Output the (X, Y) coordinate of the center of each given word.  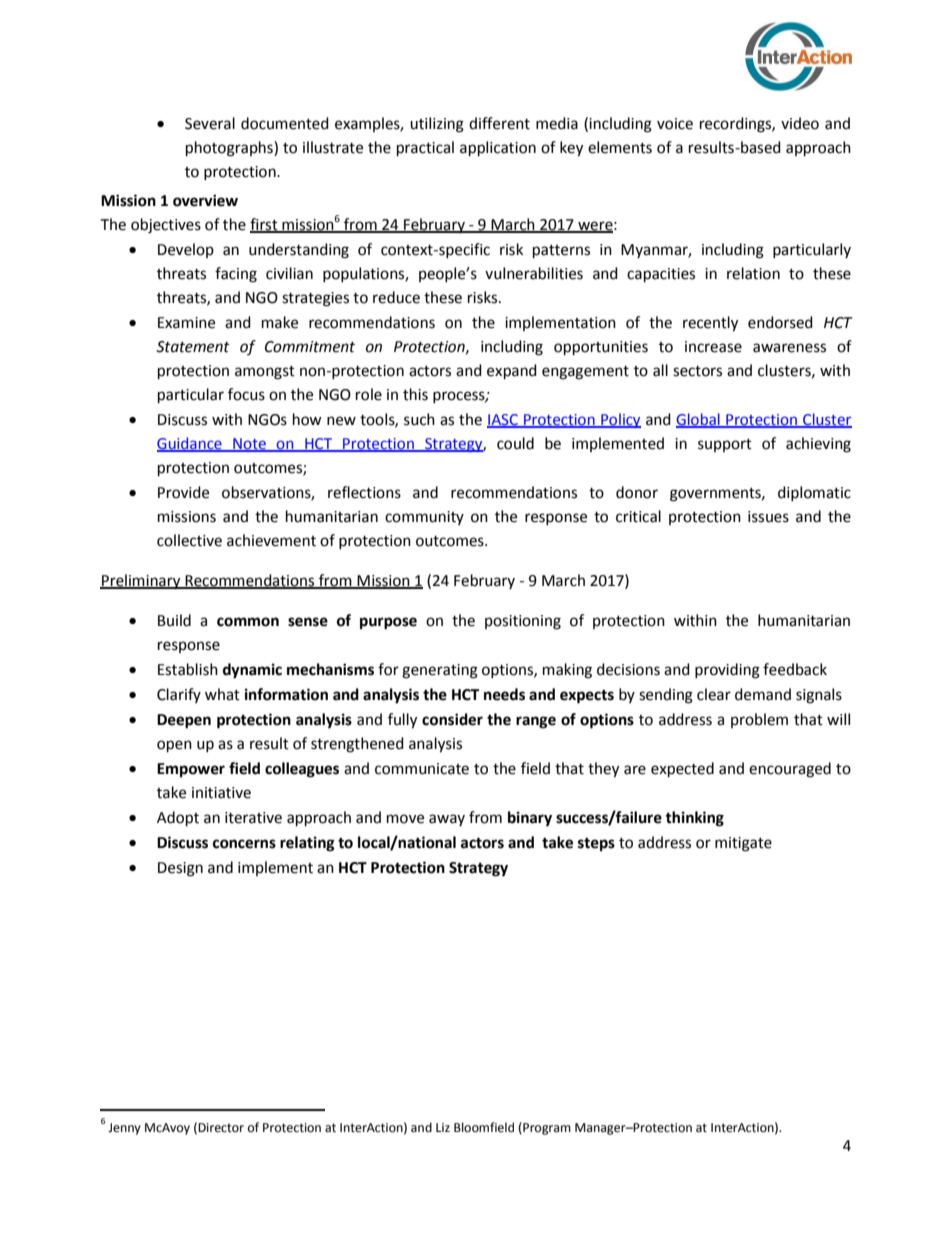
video (800, 123)
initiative (221, 793)
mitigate (743, 844)
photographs (230, 149)
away (447, 820)
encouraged (790, 770)
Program (546, 1128)
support (725, 445)
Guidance (190, 444)
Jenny (124, 1129)
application (498, 149)
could (515, 443)
